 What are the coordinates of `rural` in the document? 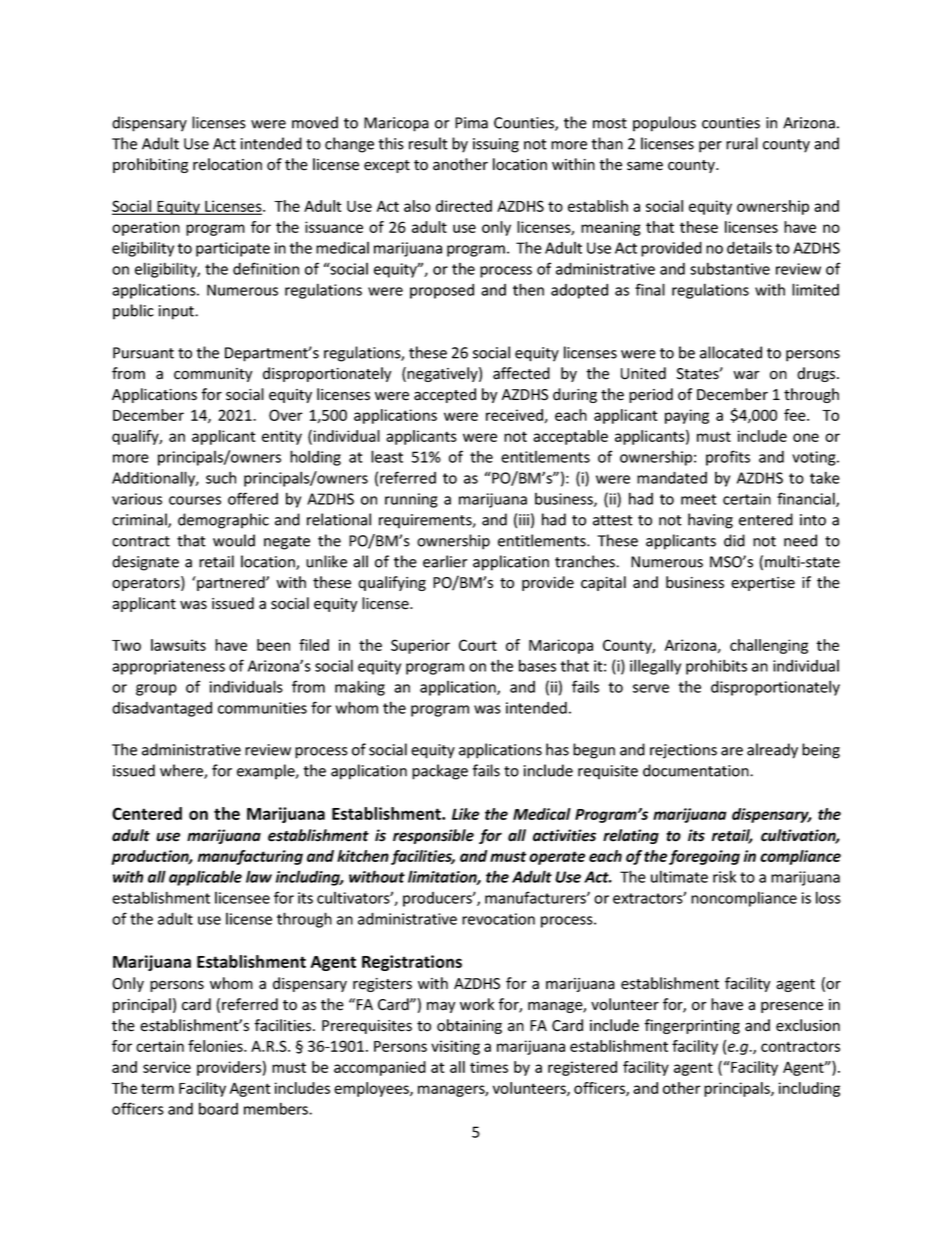 It's located at (742, 143).
